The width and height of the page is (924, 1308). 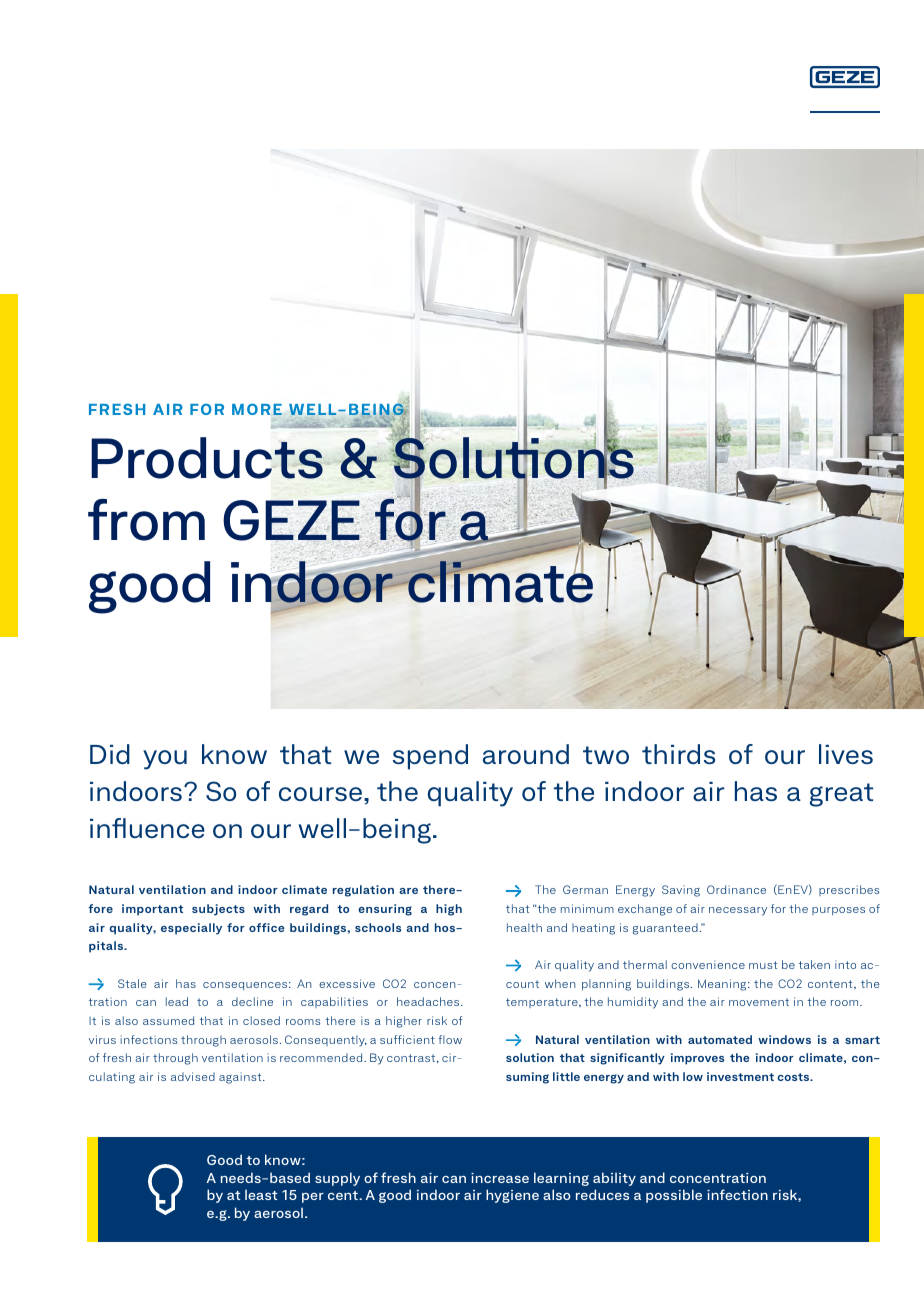 What do you see at coordinates (846, 754) in the page?
I see `lives` at bounding box center [846, 754].
